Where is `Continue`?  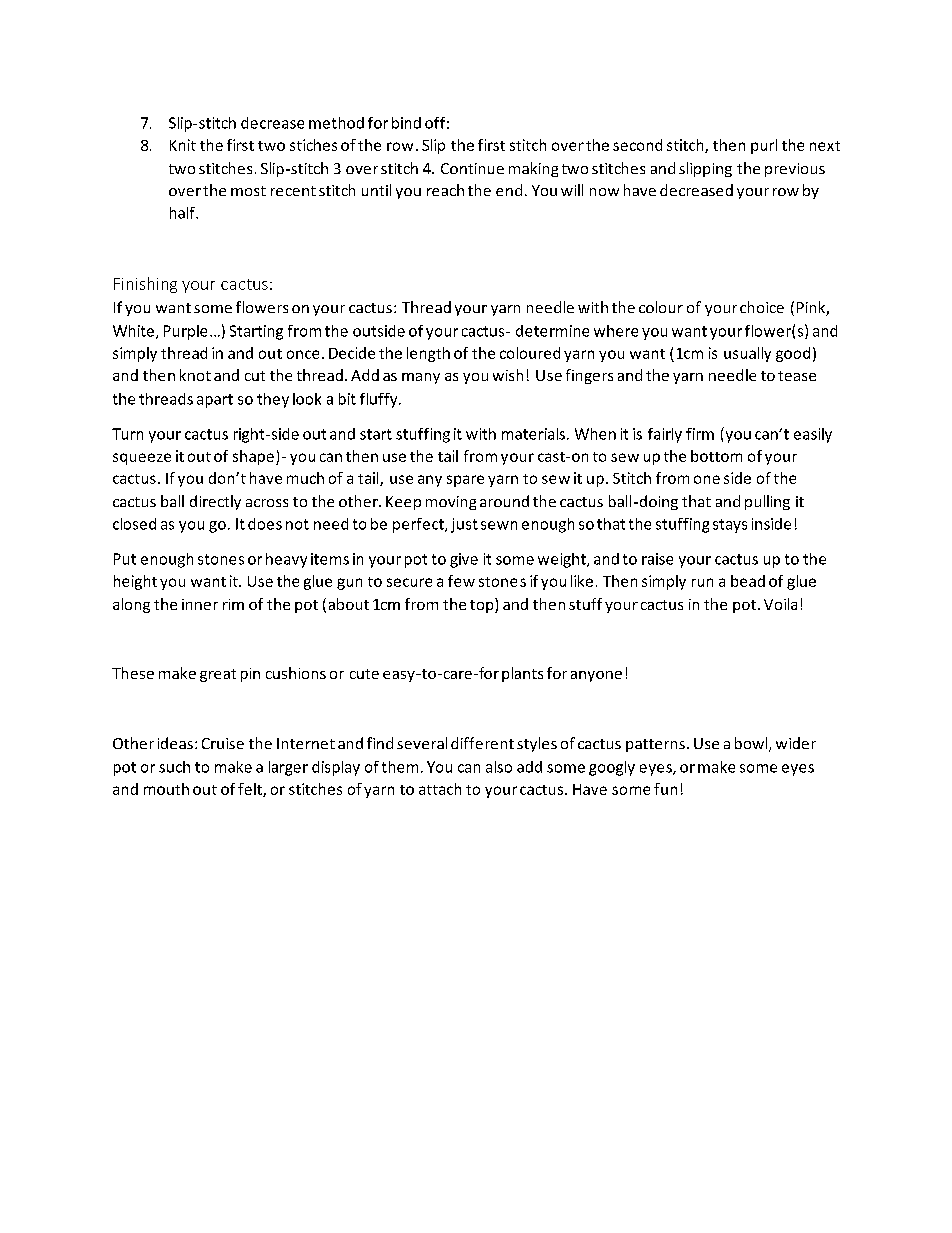
Continue is located at coordinates (472, 168).
